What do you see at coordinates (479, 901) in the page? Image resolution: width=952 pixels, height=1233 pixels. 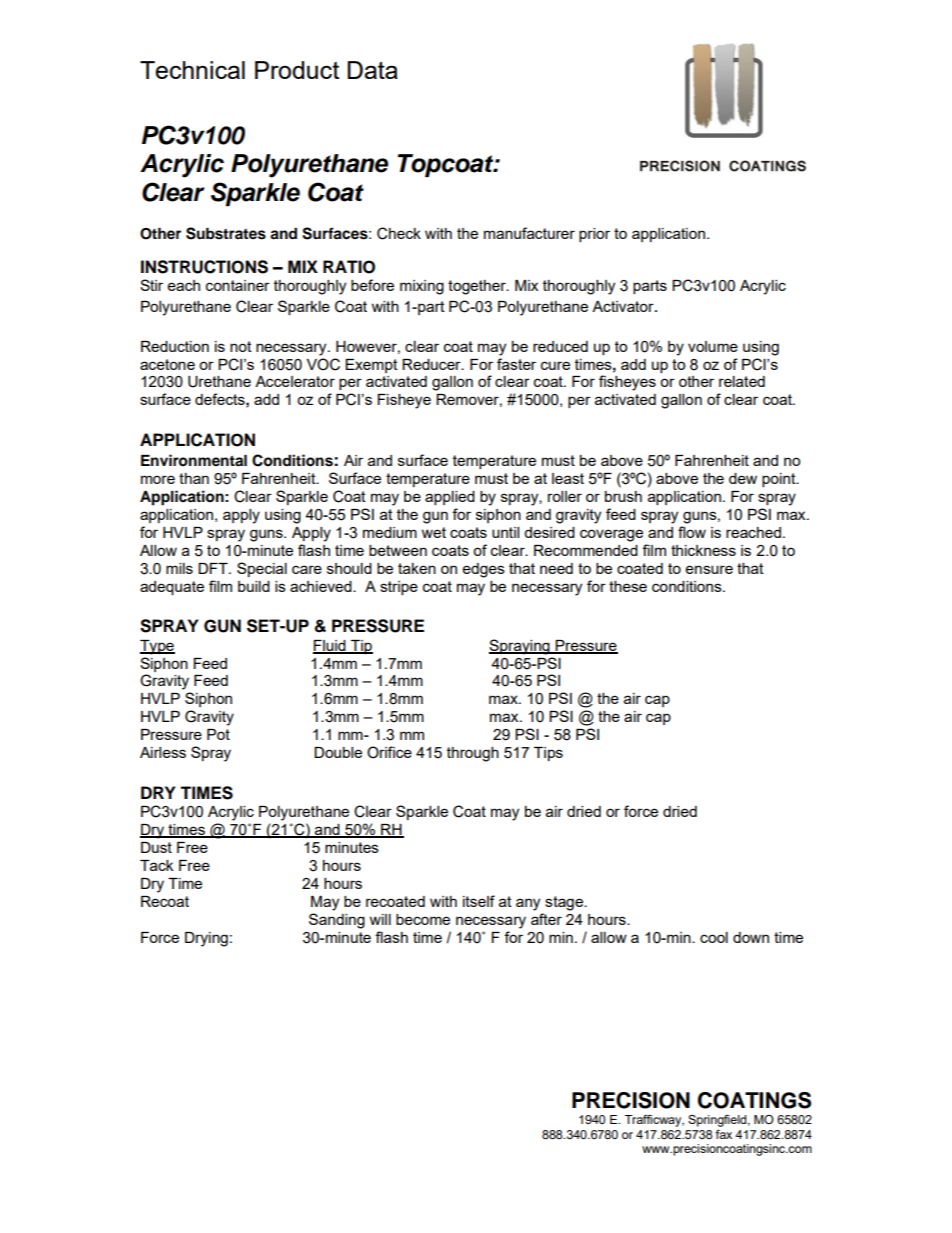 I see `itself` at bounding box center [479, 901].
